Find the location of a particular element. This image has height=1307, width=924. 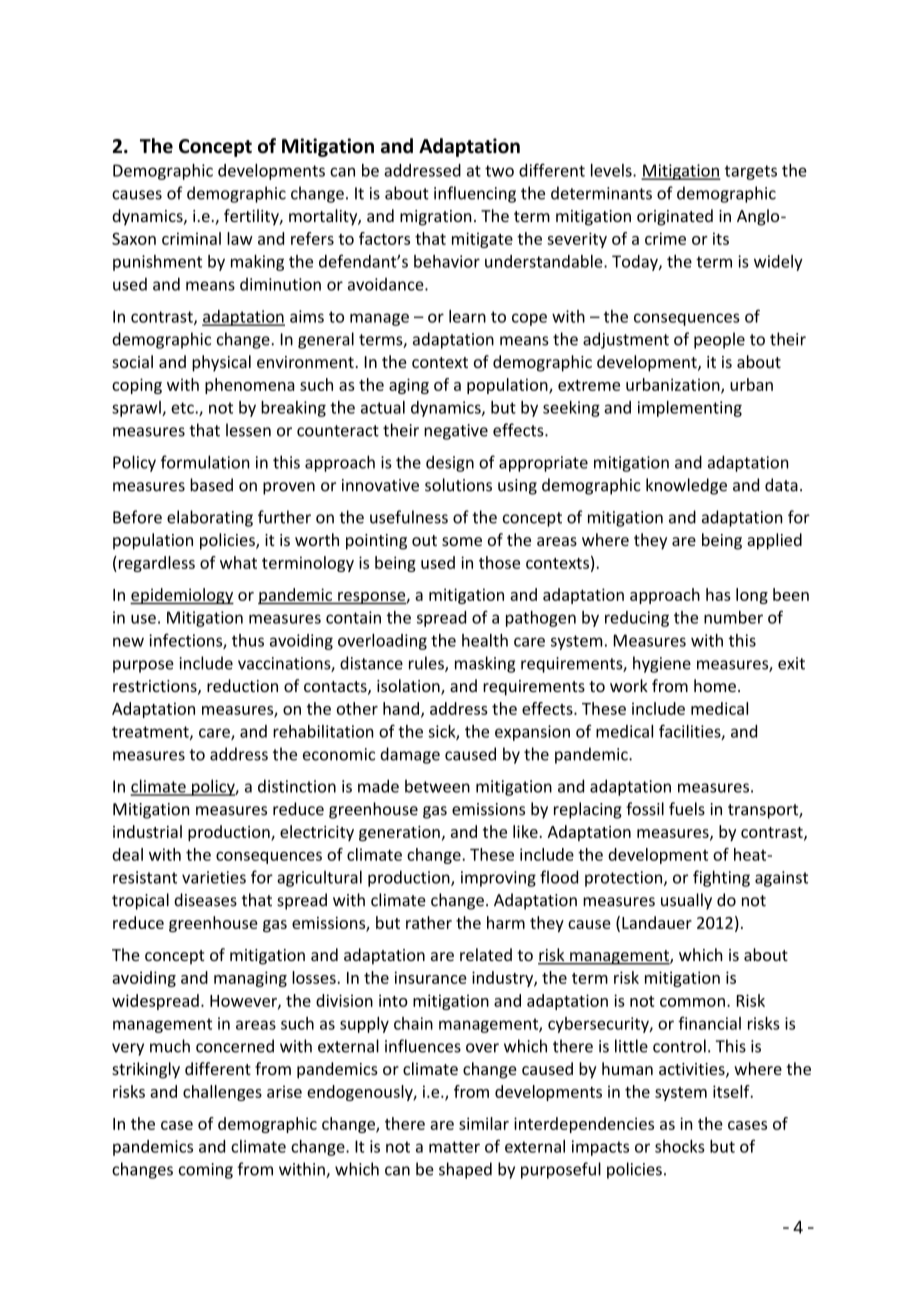

influencing is located at coordinates (475, 194).
